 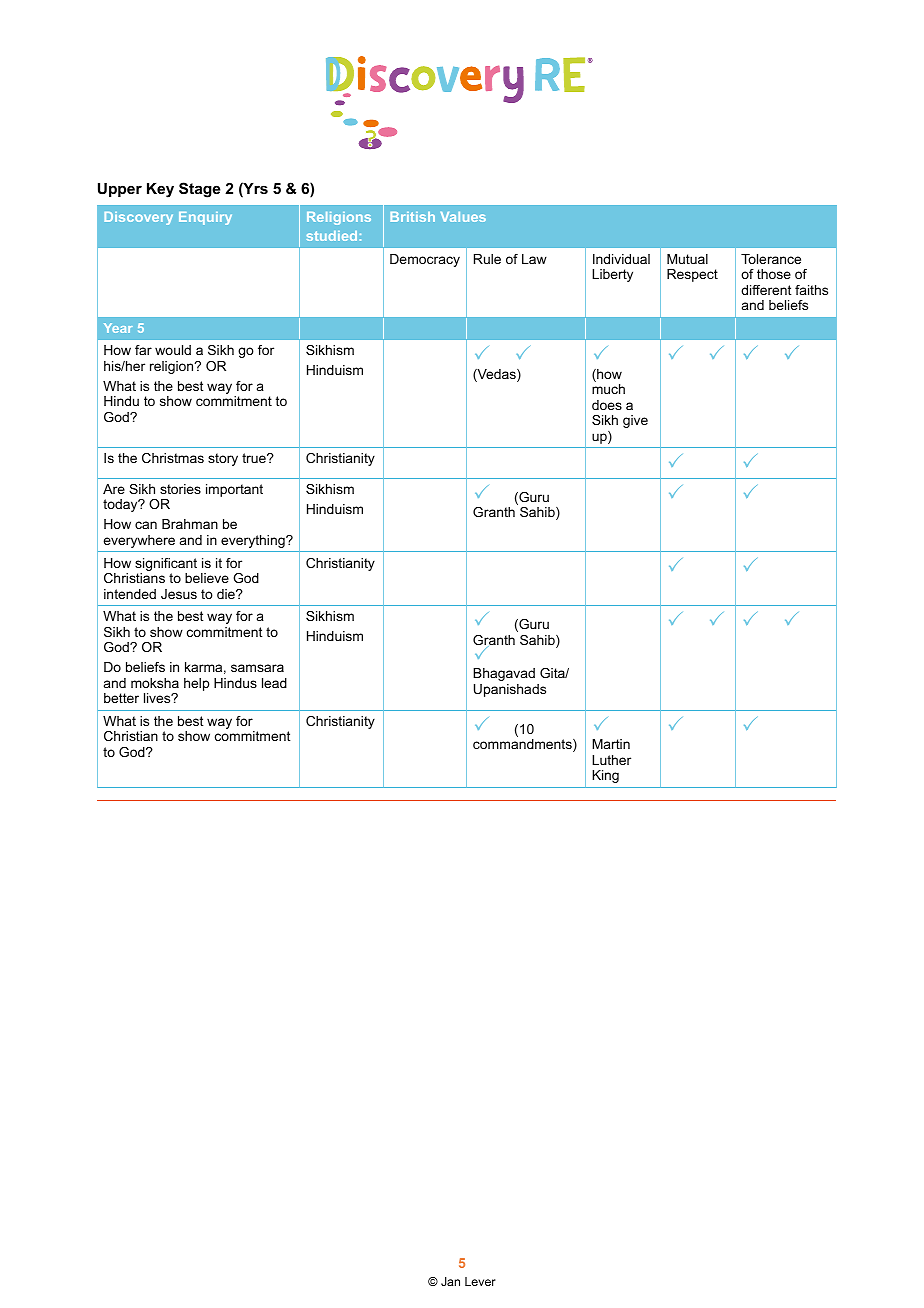 What do you see at coordinates (635, 421) in the screenshot?
I see `give` at bounding box center [635, 421].
